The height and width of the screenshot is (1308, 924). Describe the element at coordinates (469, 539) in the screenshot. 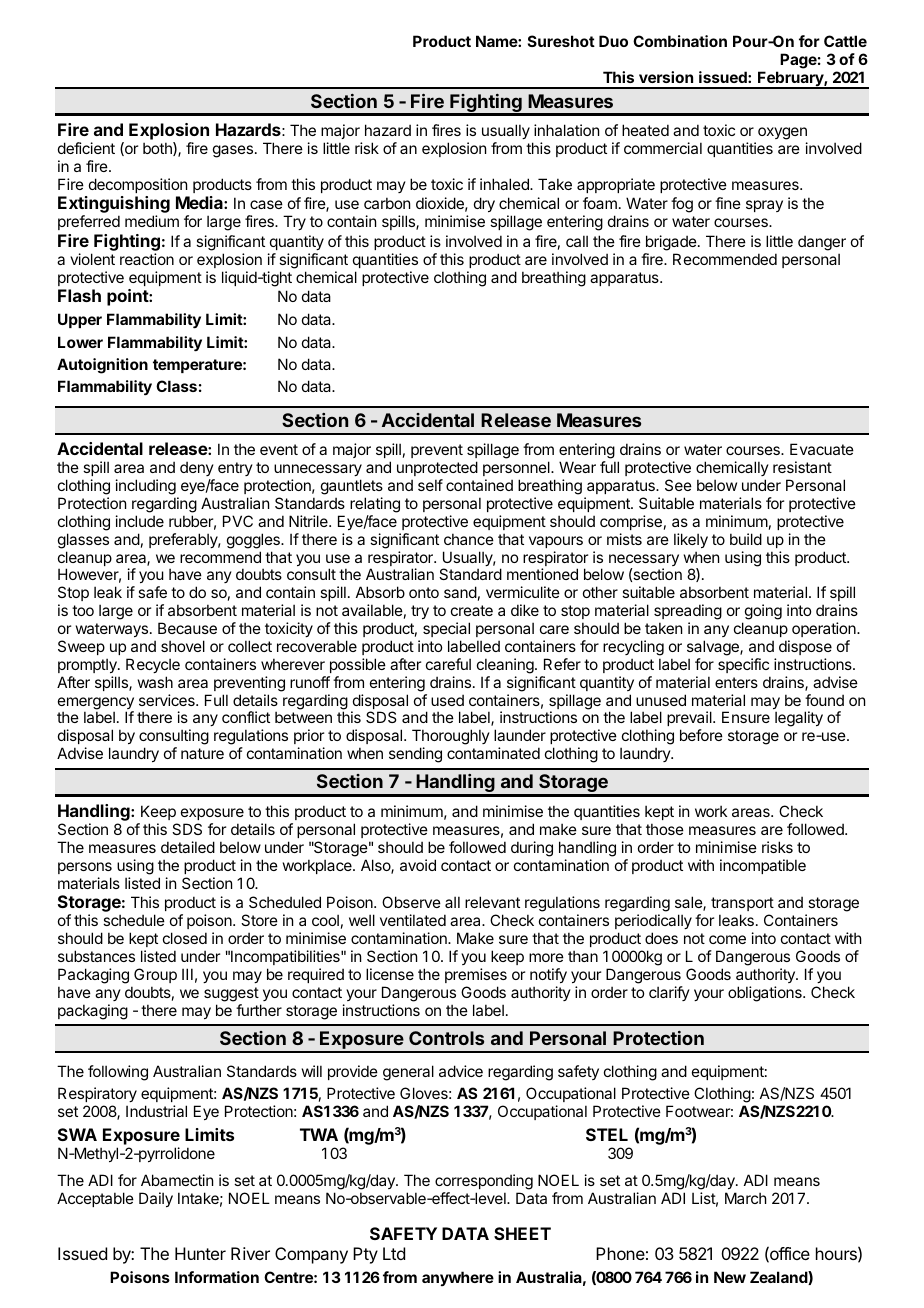

I see `chance` at that location.
